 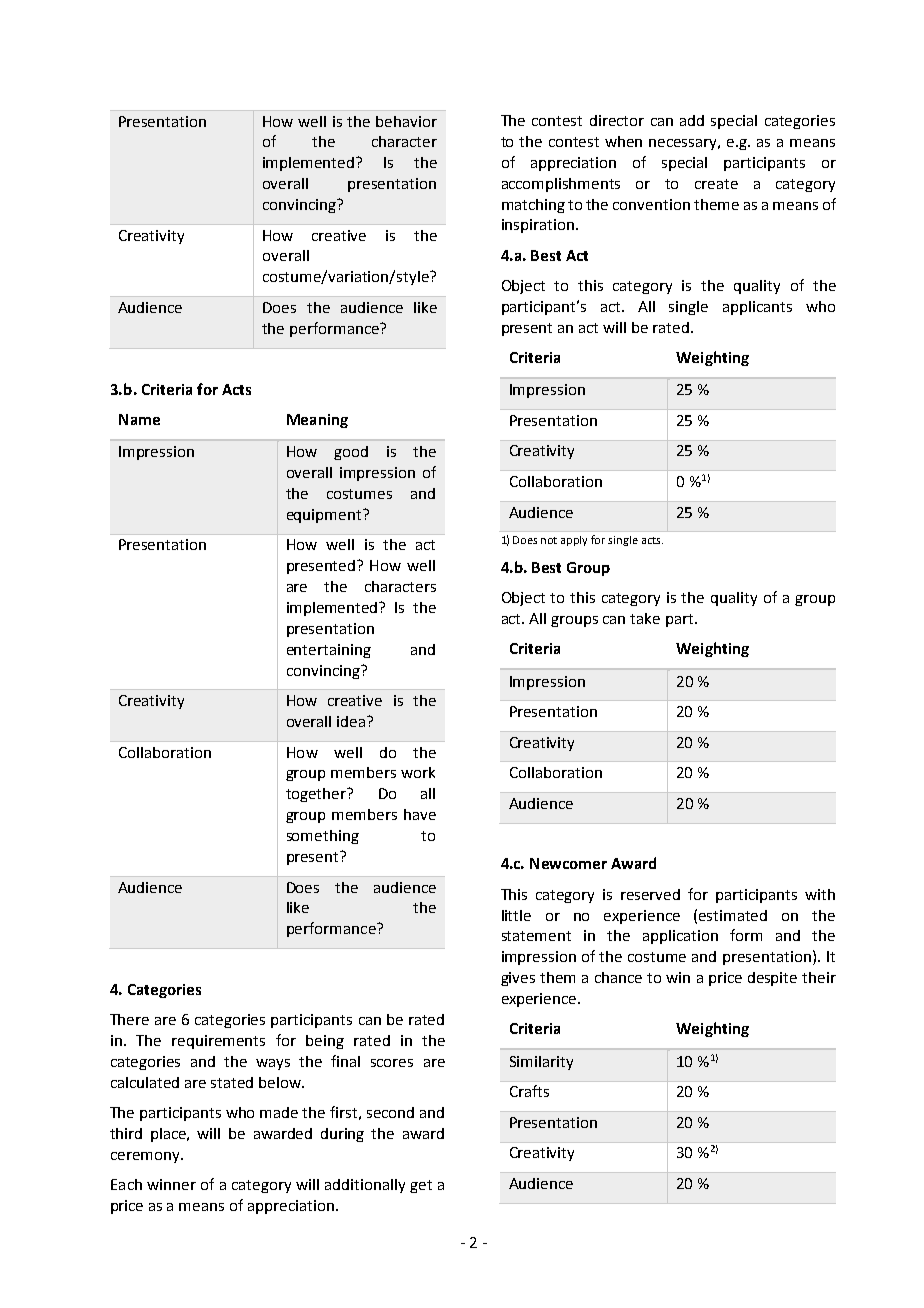 What do you see at coordinates (317, 795) in the screenshot?
I see `together` at bounding box center [317, 795].
